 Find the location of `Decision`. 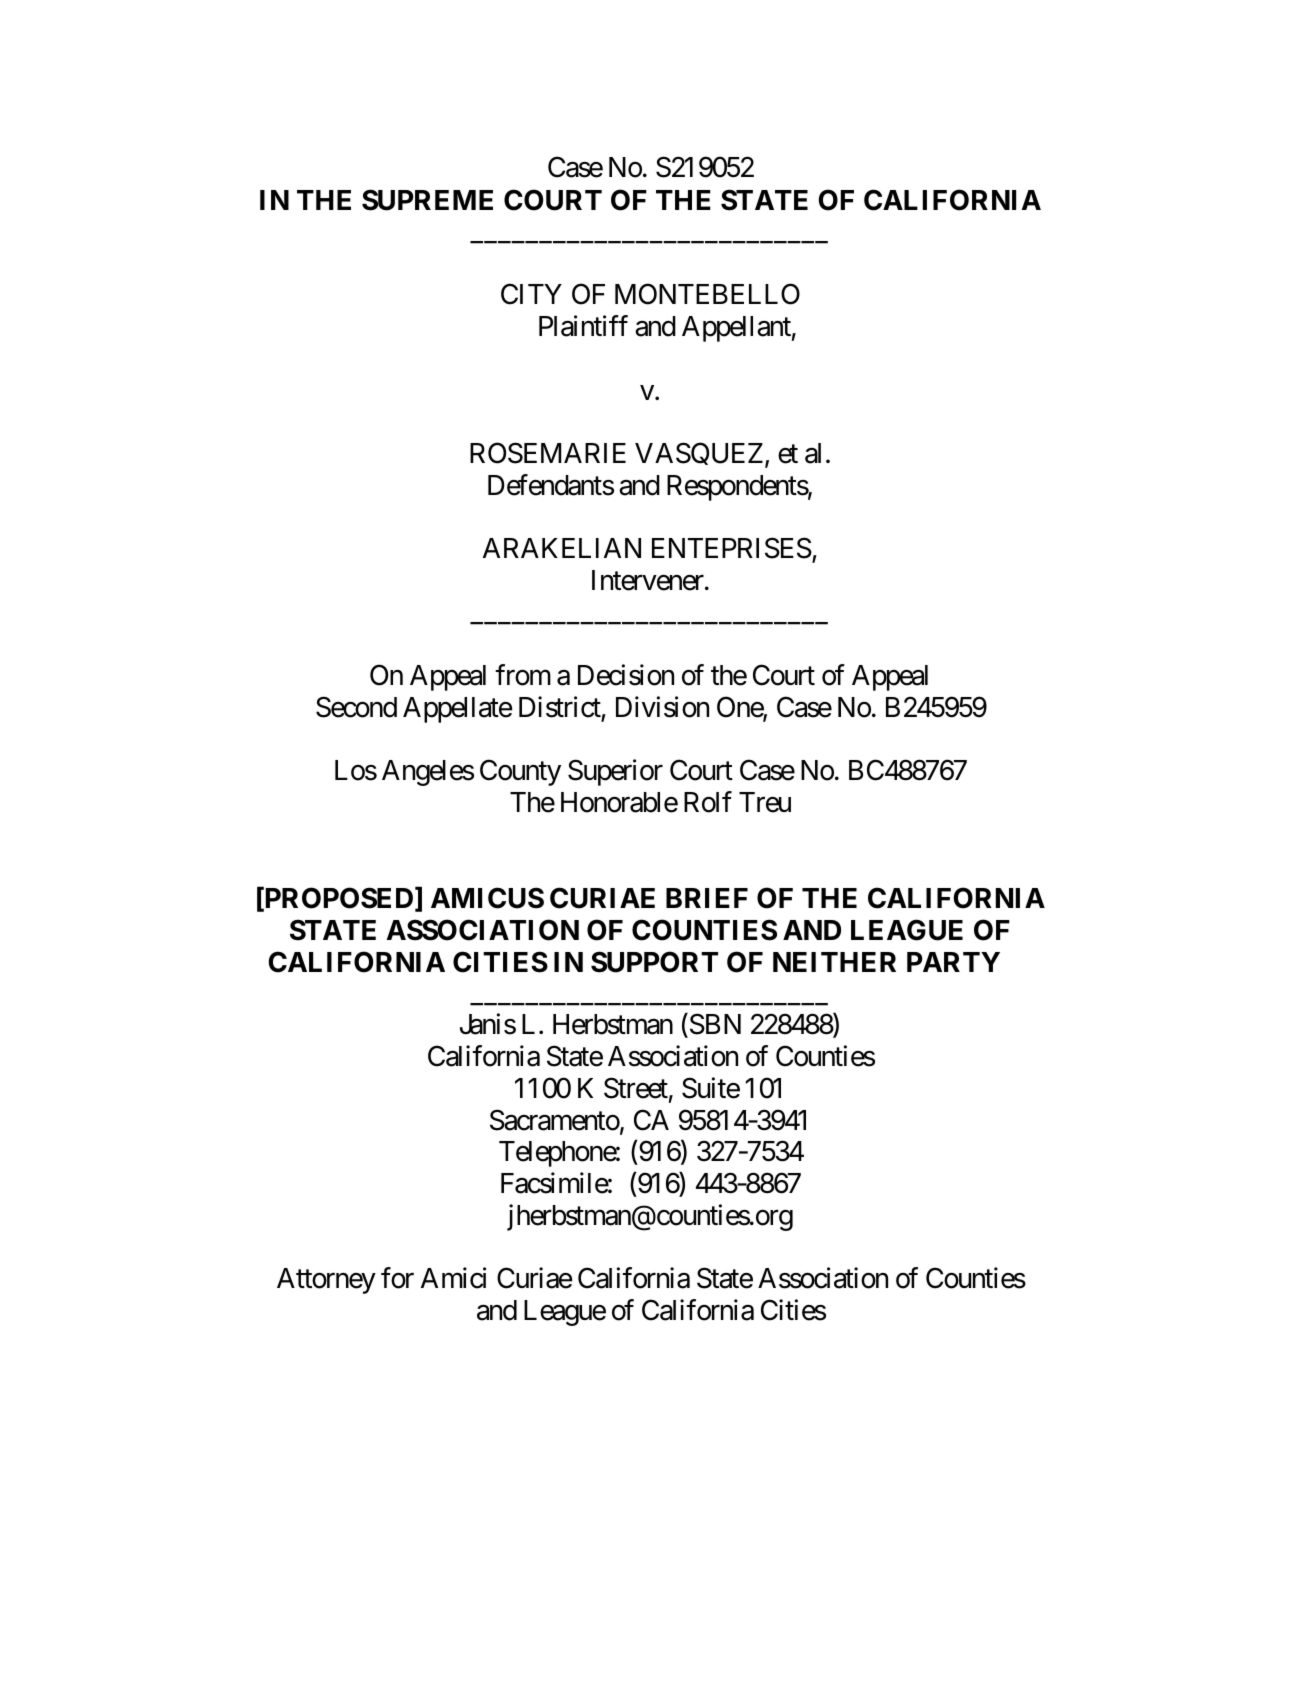

Decision is located at coordinates (626, 675).
